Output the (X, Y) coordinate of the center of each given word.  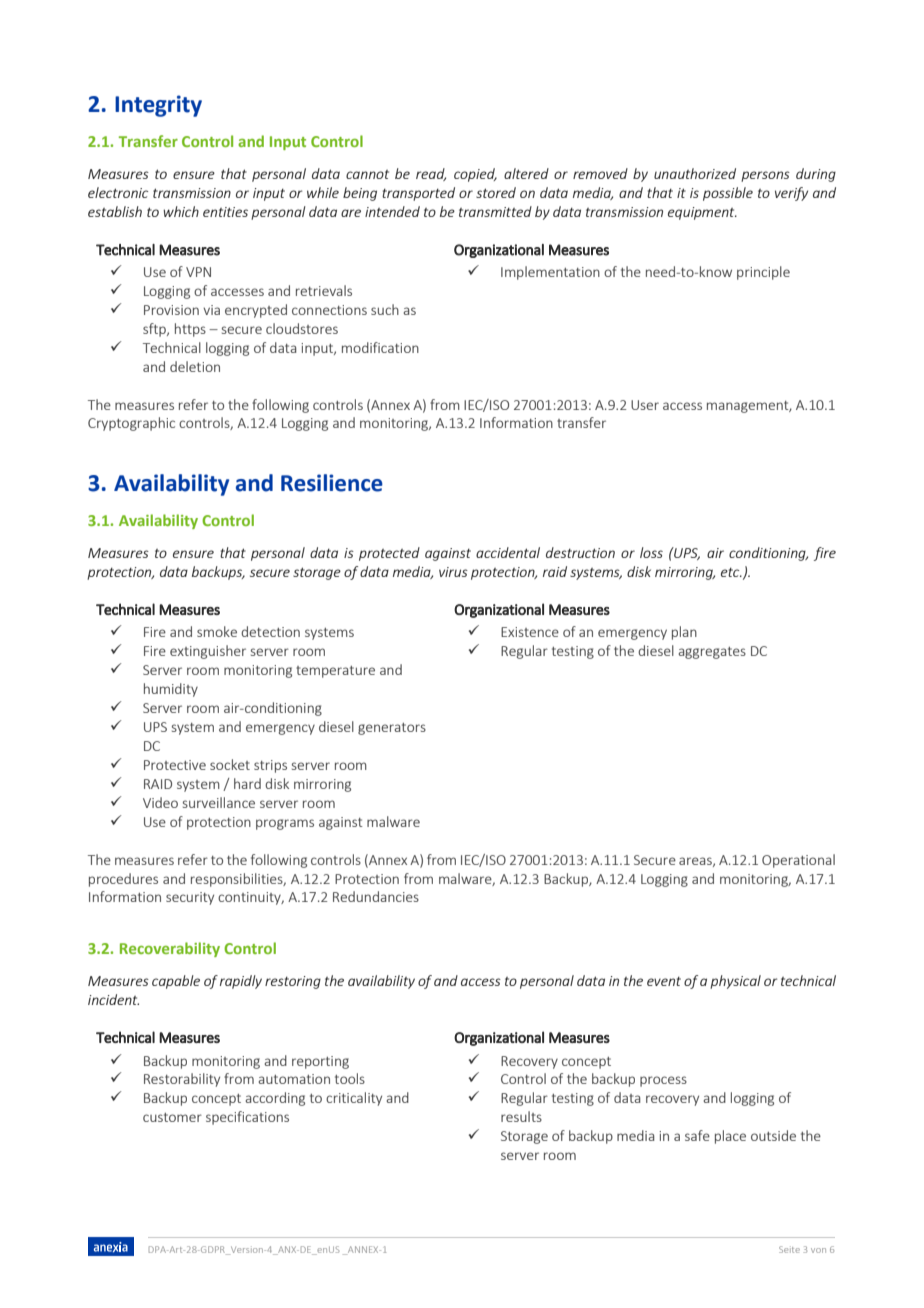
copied (475, 175)
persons (765, 176)
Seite (789, 1249)
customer (172, 1117)
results (521, 1116)
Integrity (158, 106)
